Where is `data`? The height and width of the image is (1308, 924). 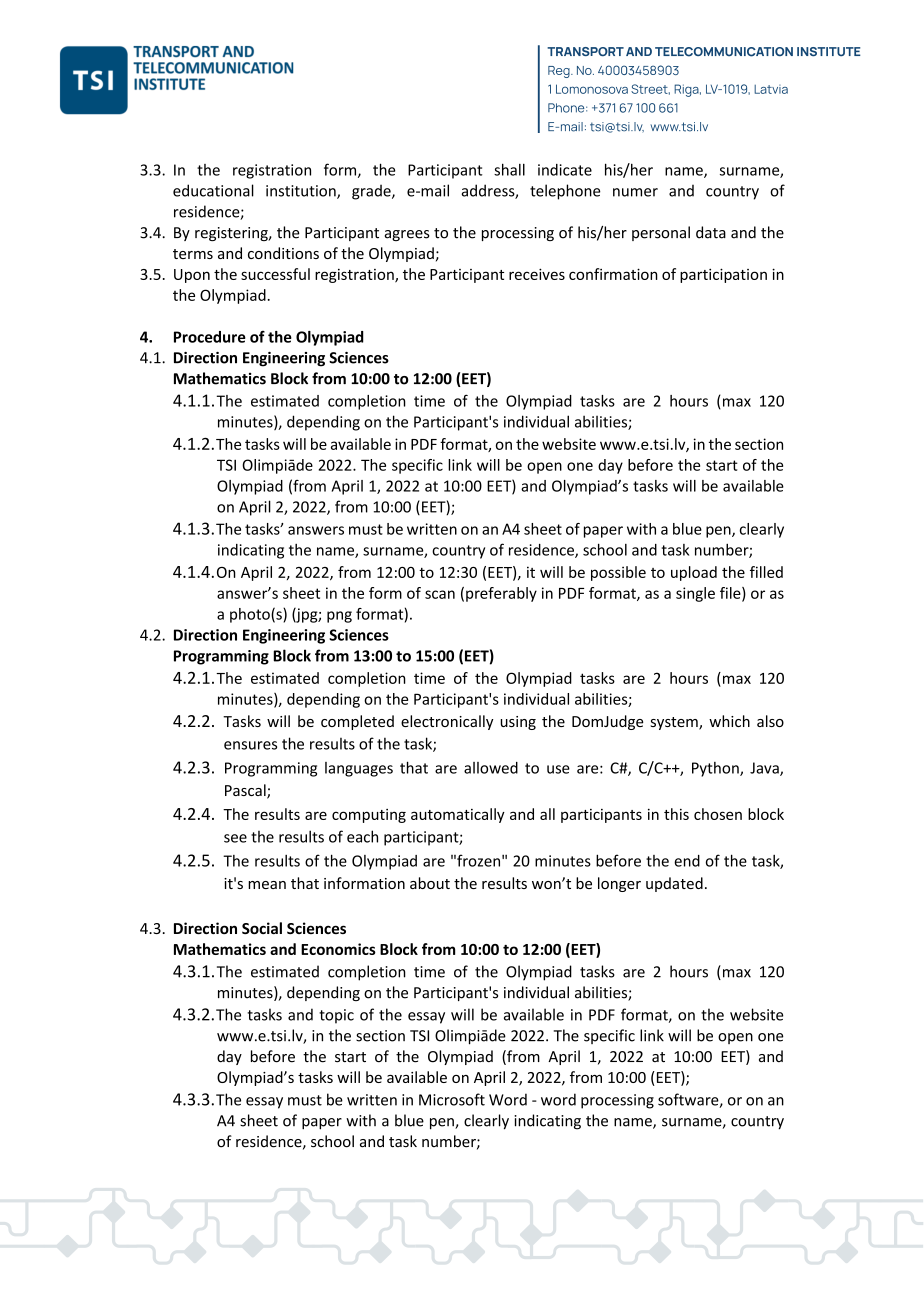
data is located at coordinates (711, 232).
